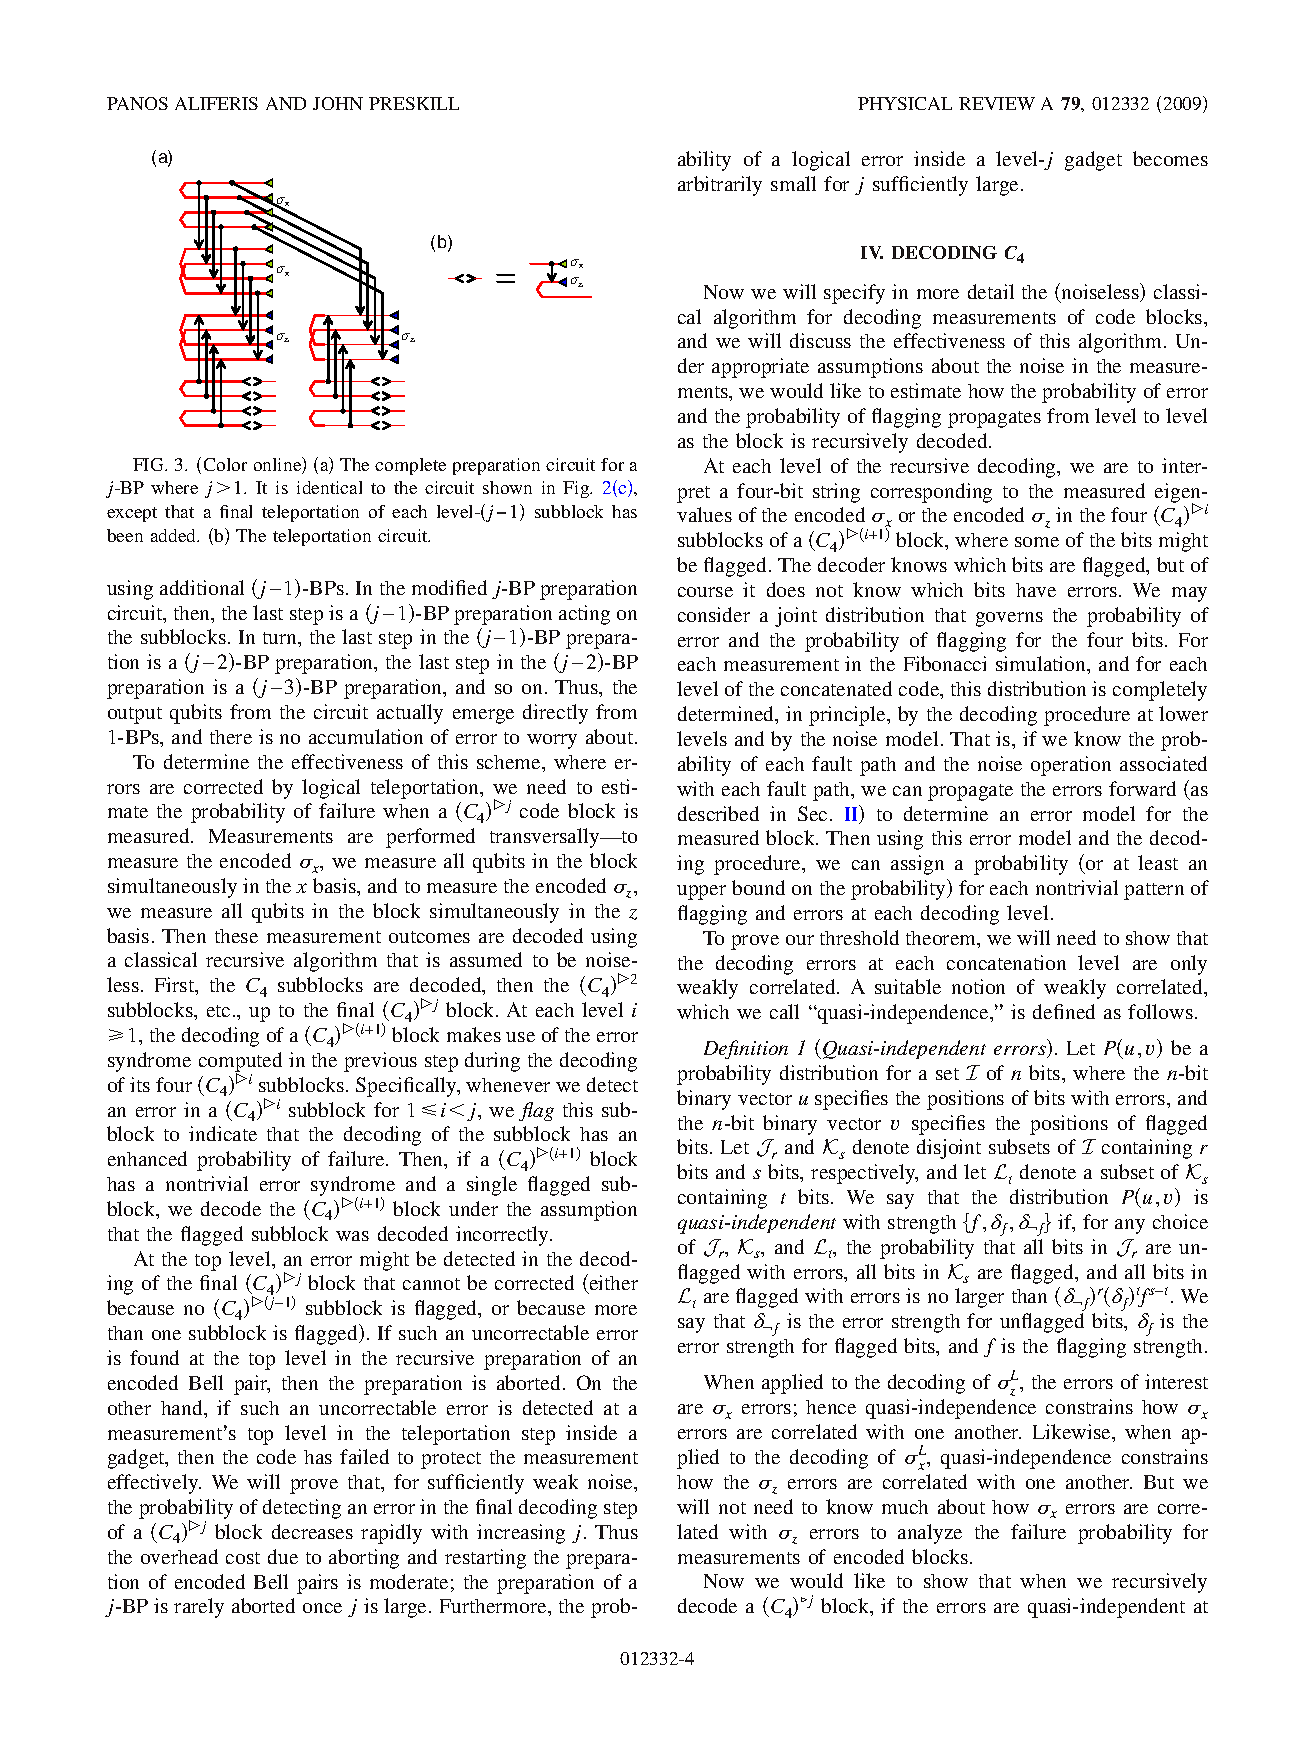 The width and height of the document is (1315, 1754). Describe the element at coordinates (175, 535) in the document. I see `added` at that location.
